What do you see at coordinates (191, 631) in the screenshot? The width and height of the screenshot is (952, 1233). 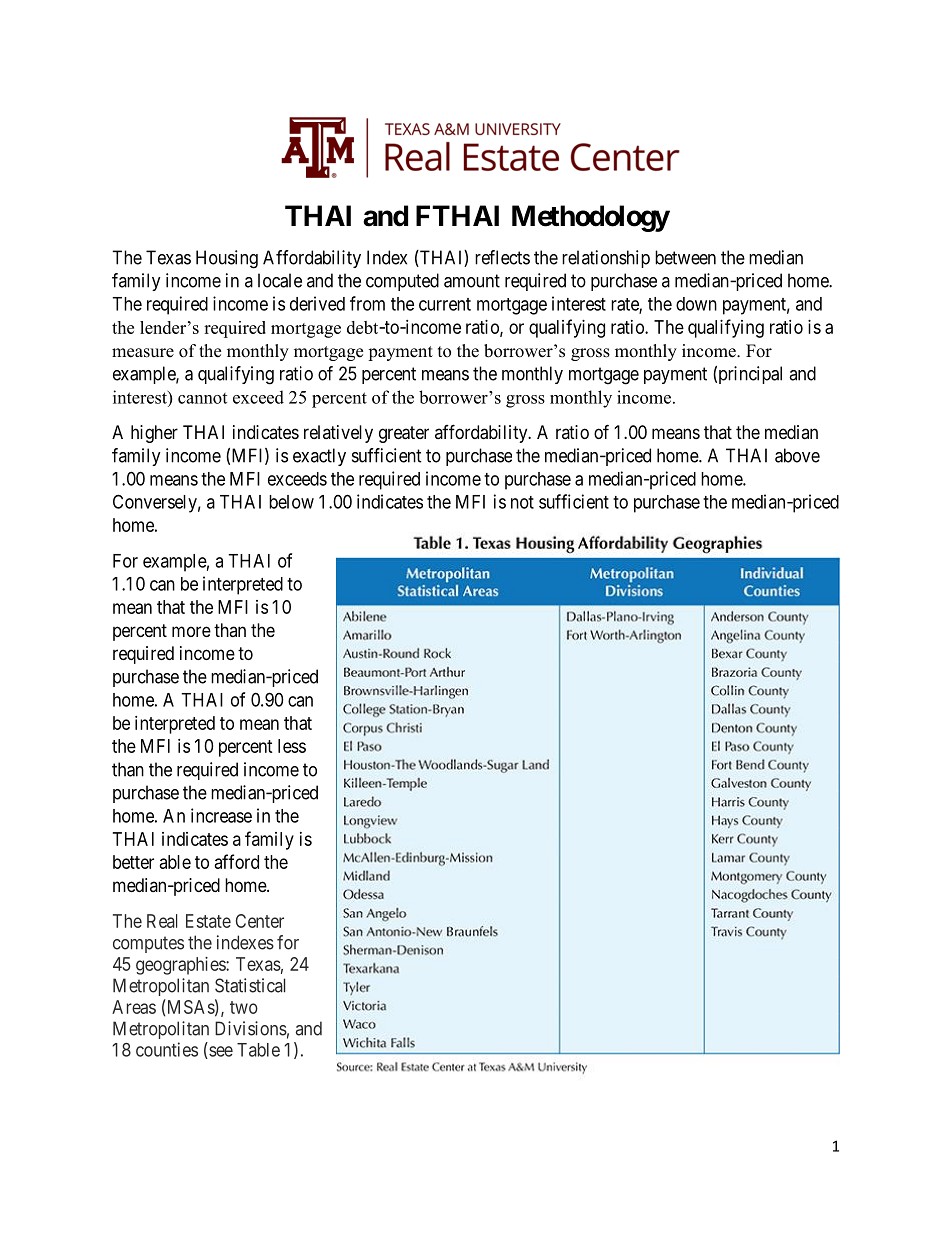 I see `more` at bounding box center [191, 631].
